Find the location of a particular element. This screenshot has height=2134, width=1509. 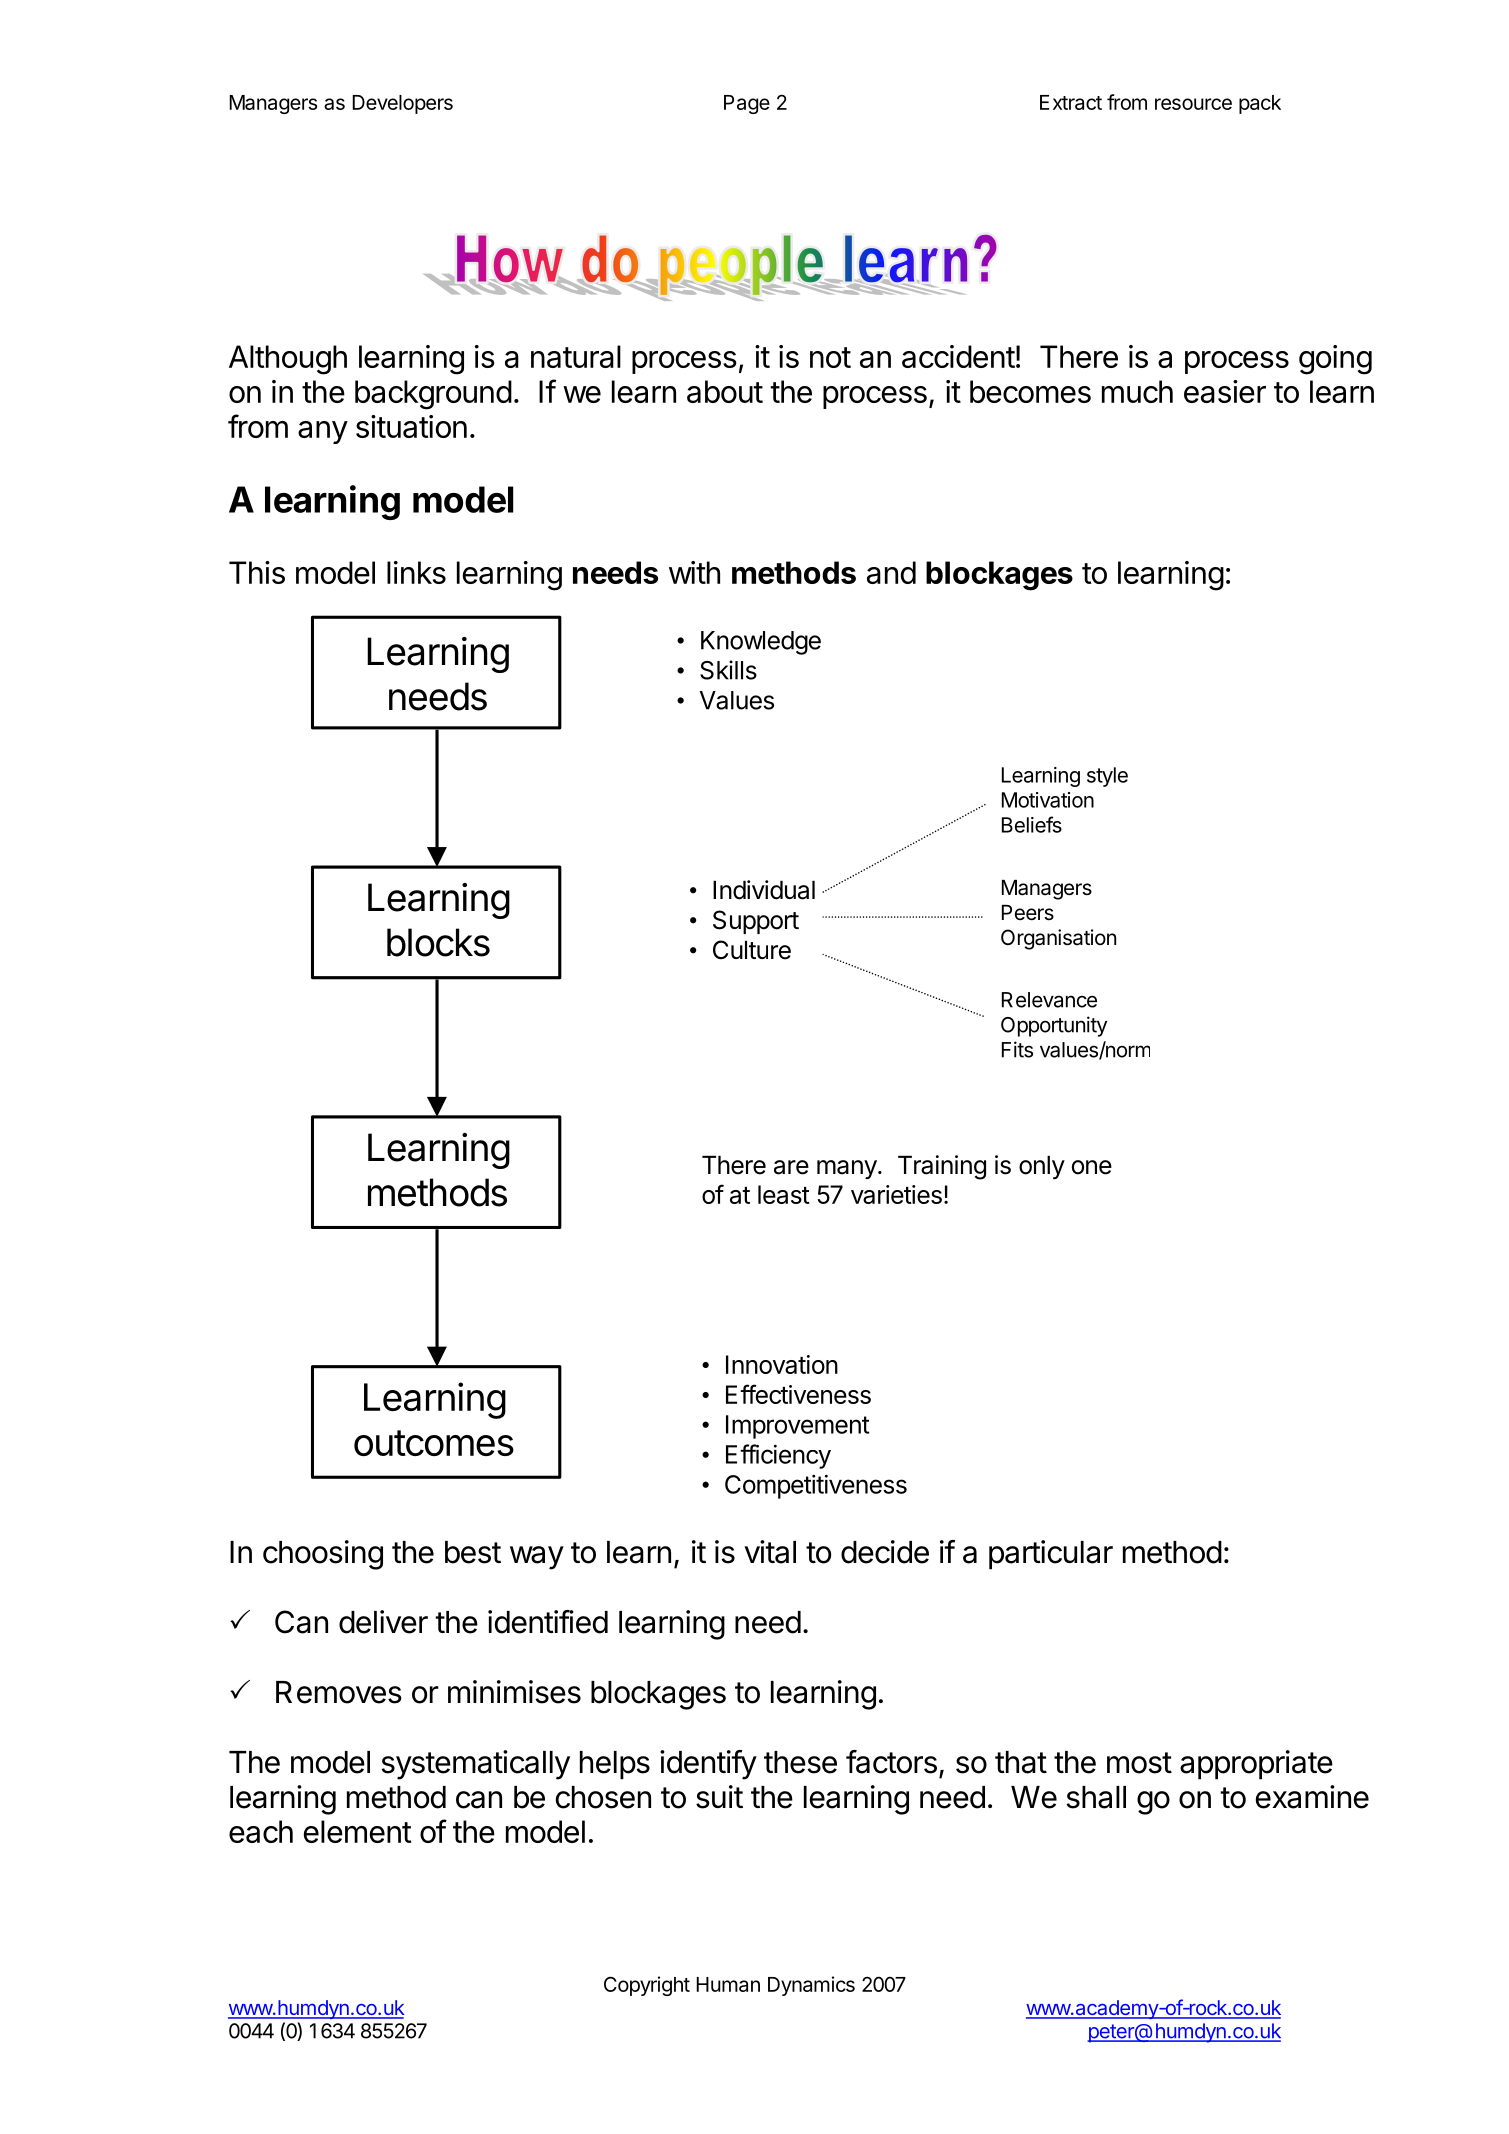

style is located at coordinates (1107, 777).
